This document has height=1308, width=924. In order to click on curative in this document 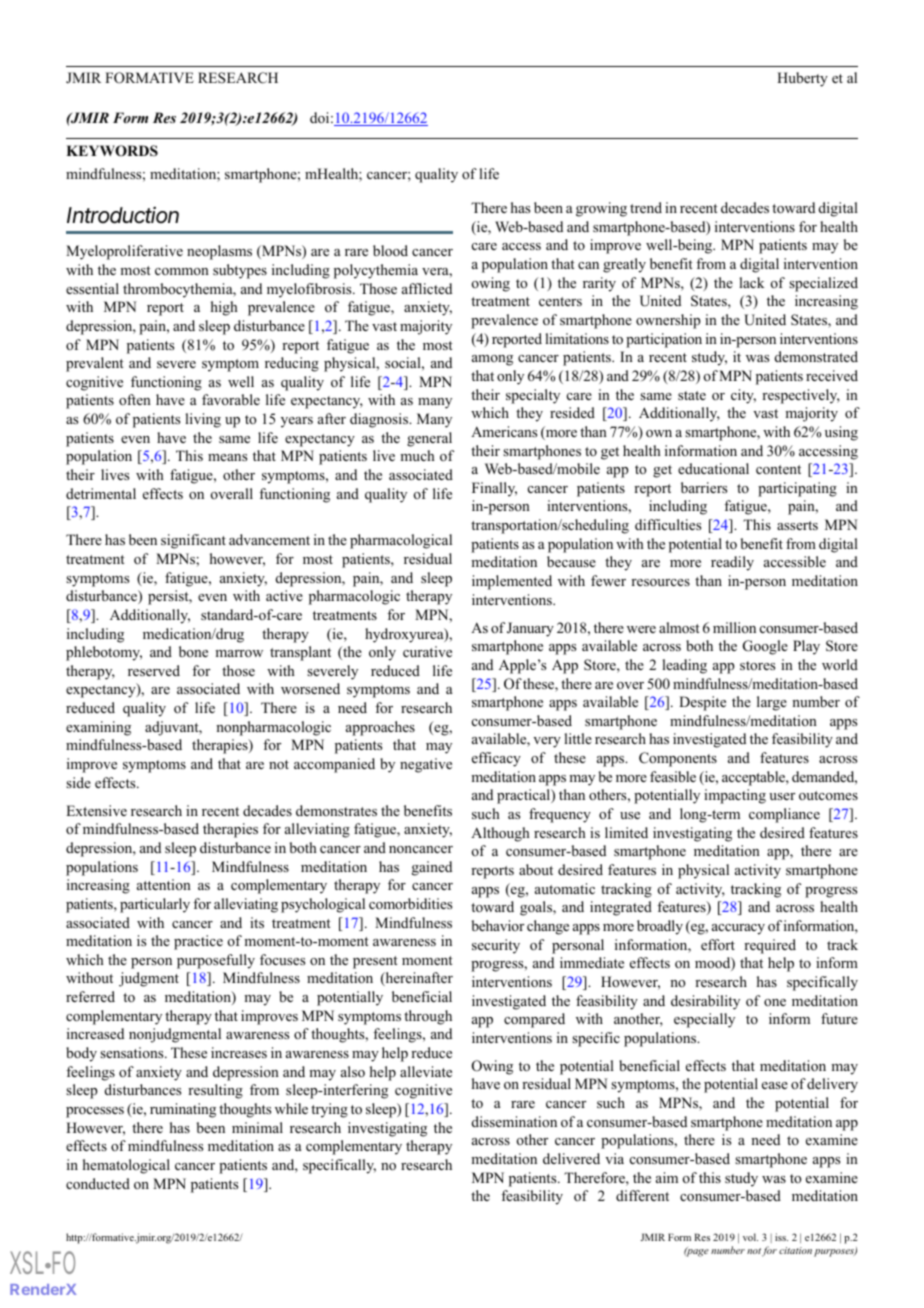, I will do `click(427, 651)`.
